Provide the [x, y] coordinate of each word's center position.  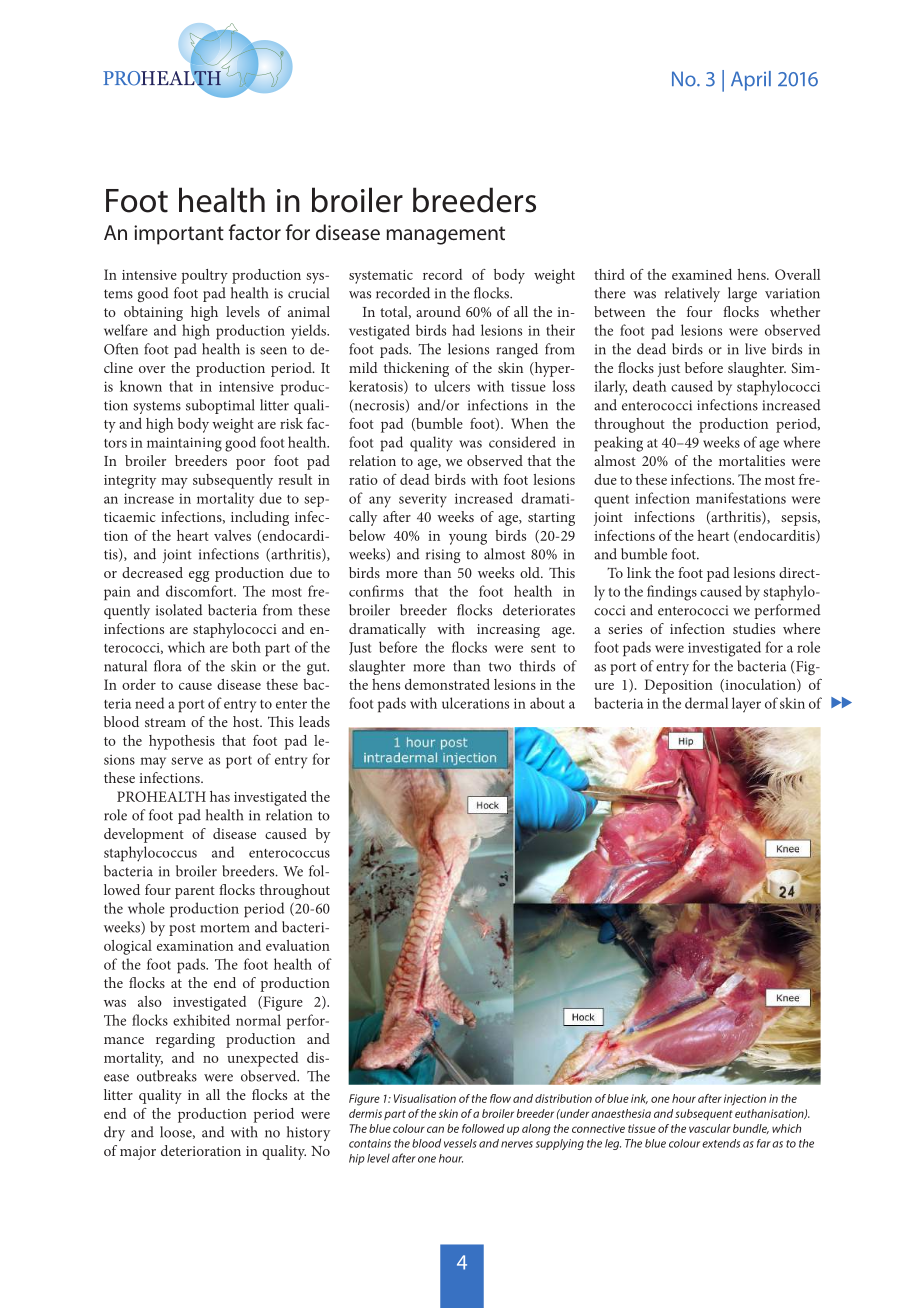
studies [754, 628]
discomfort [201, 591]
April [751, 81]
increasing [508, 631]
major [138, 1153]
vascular [710, 1128]
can [435, 1129]
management [446, 235]
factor [255, 232]
